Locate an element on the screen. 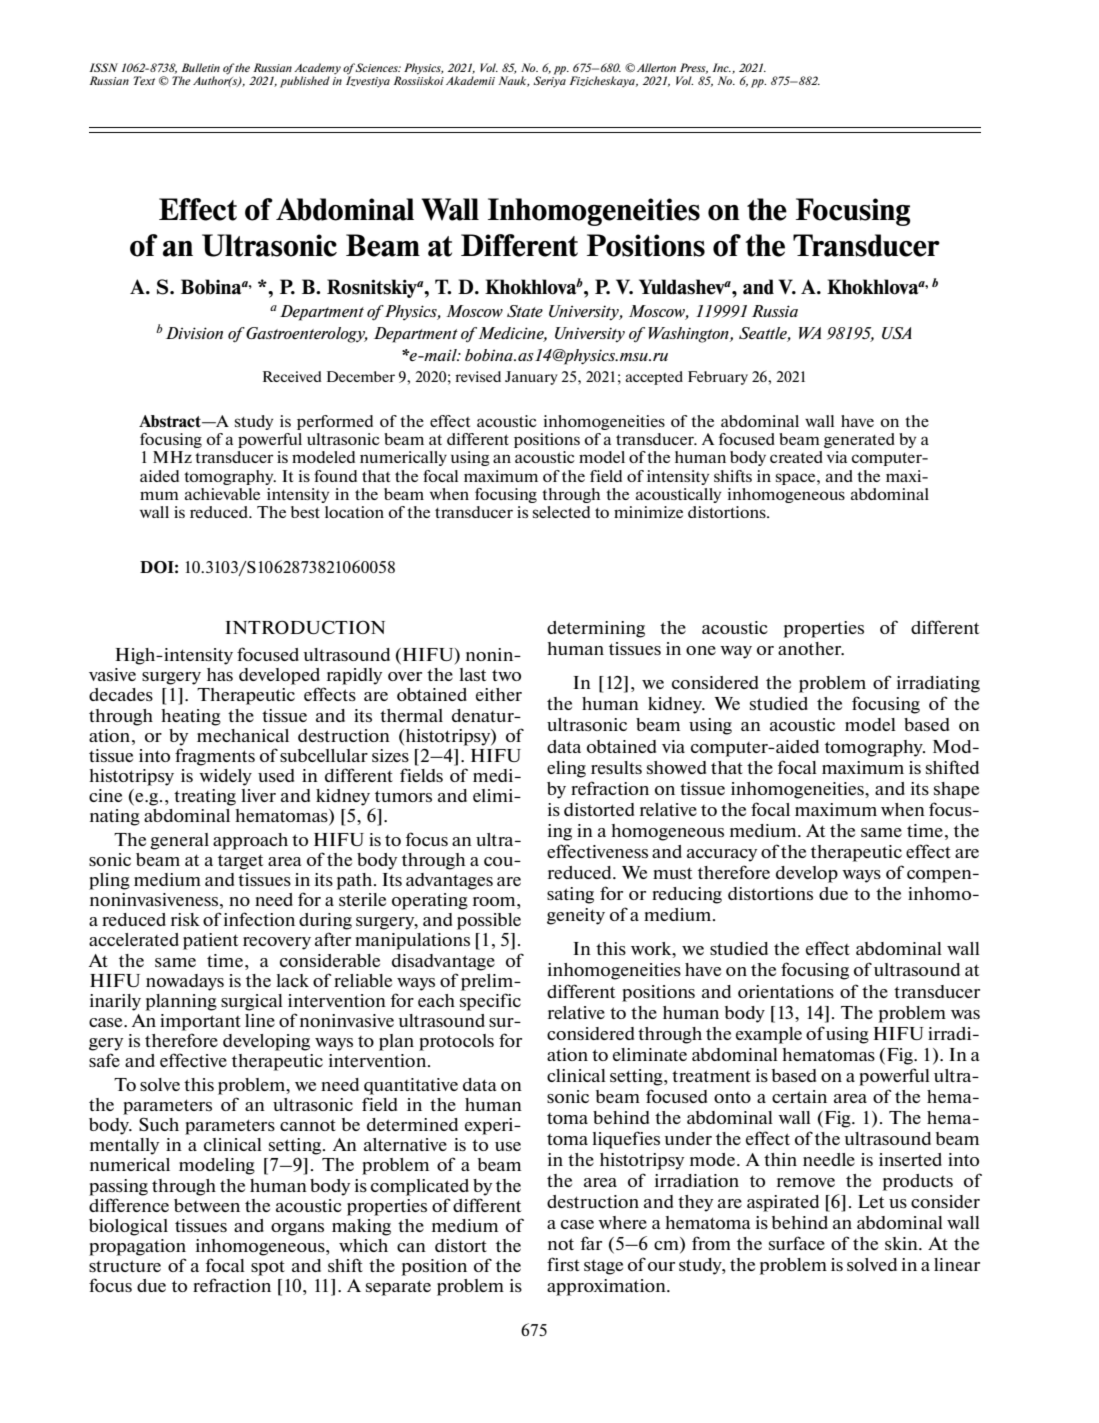  first is located at coordinates (563, 1264).
